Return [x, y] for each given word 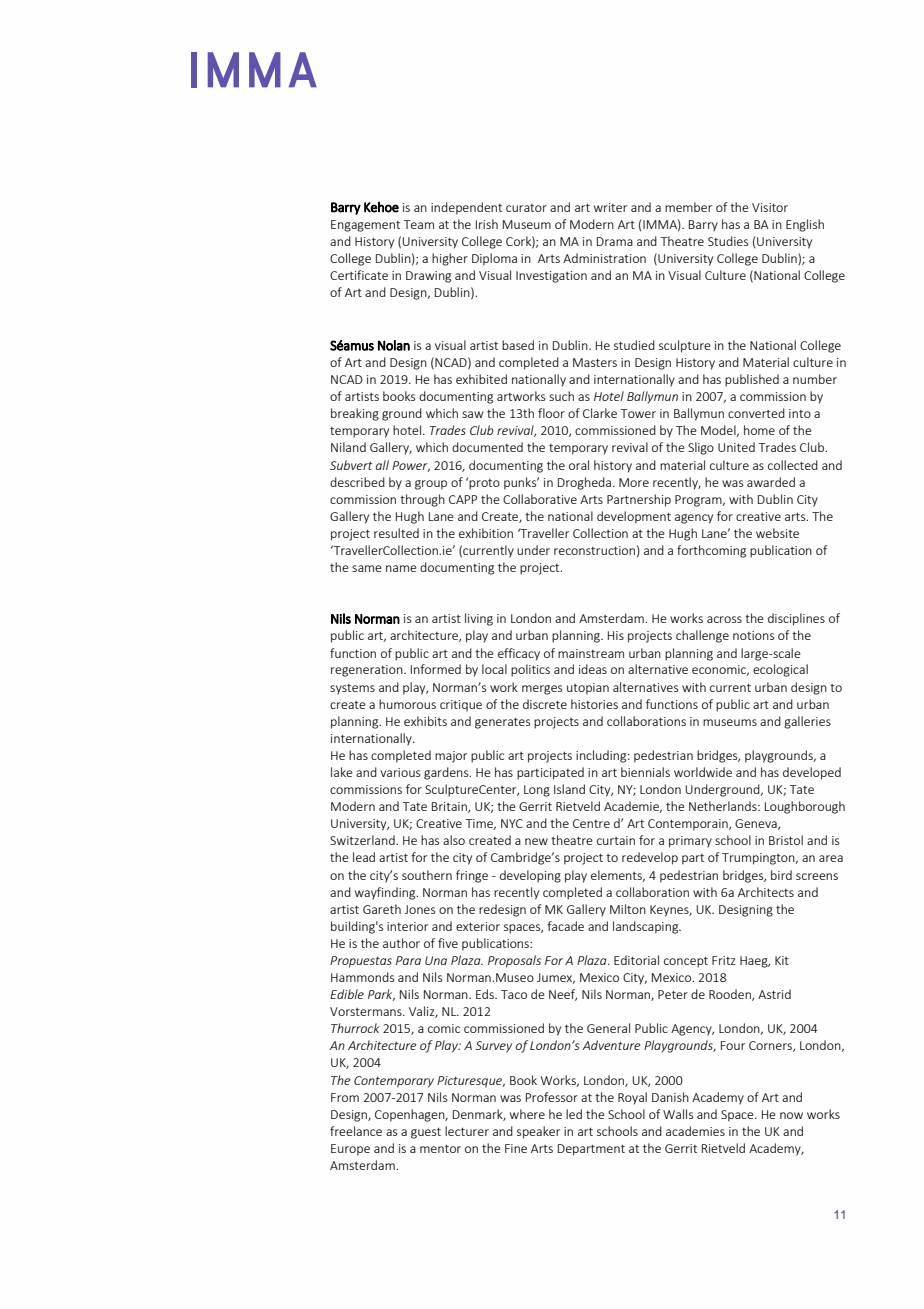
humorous [407, 704]
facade [565, 926]
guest [426, 1133]
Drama [615, 241]
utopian [588, 689]
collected [793, 465]
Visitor [770, 207]
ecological [780, 670]
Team [419, 224]
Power [411, 466]
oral [579, 465]
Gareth [382, 909]
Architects [766, 892]
